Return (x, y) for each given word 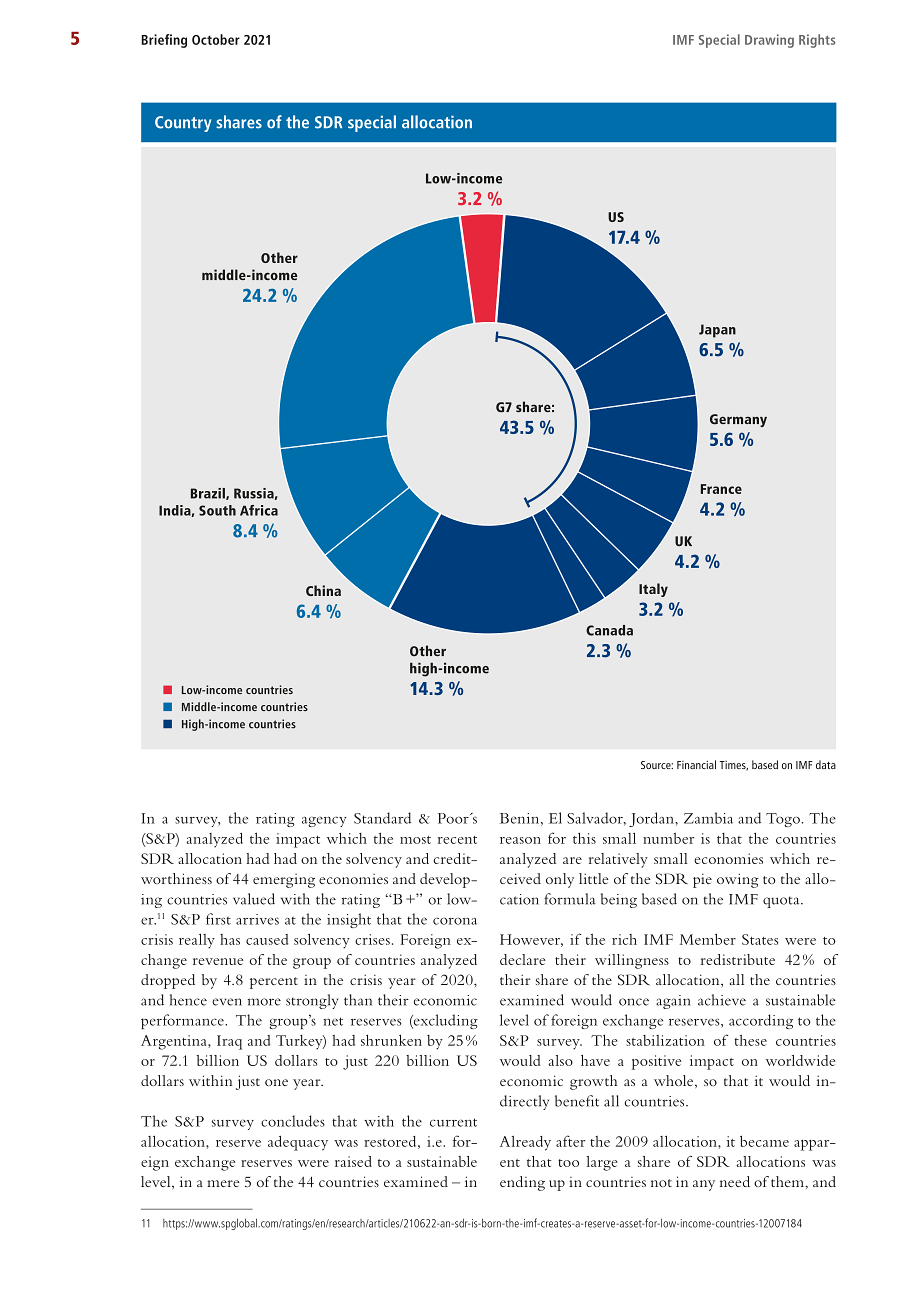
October (216, 39)
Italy (653, 590)
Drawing (769, 41)
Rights (817, 41)
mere (223, 1183)
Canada (609, 630)
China (323, 590)
